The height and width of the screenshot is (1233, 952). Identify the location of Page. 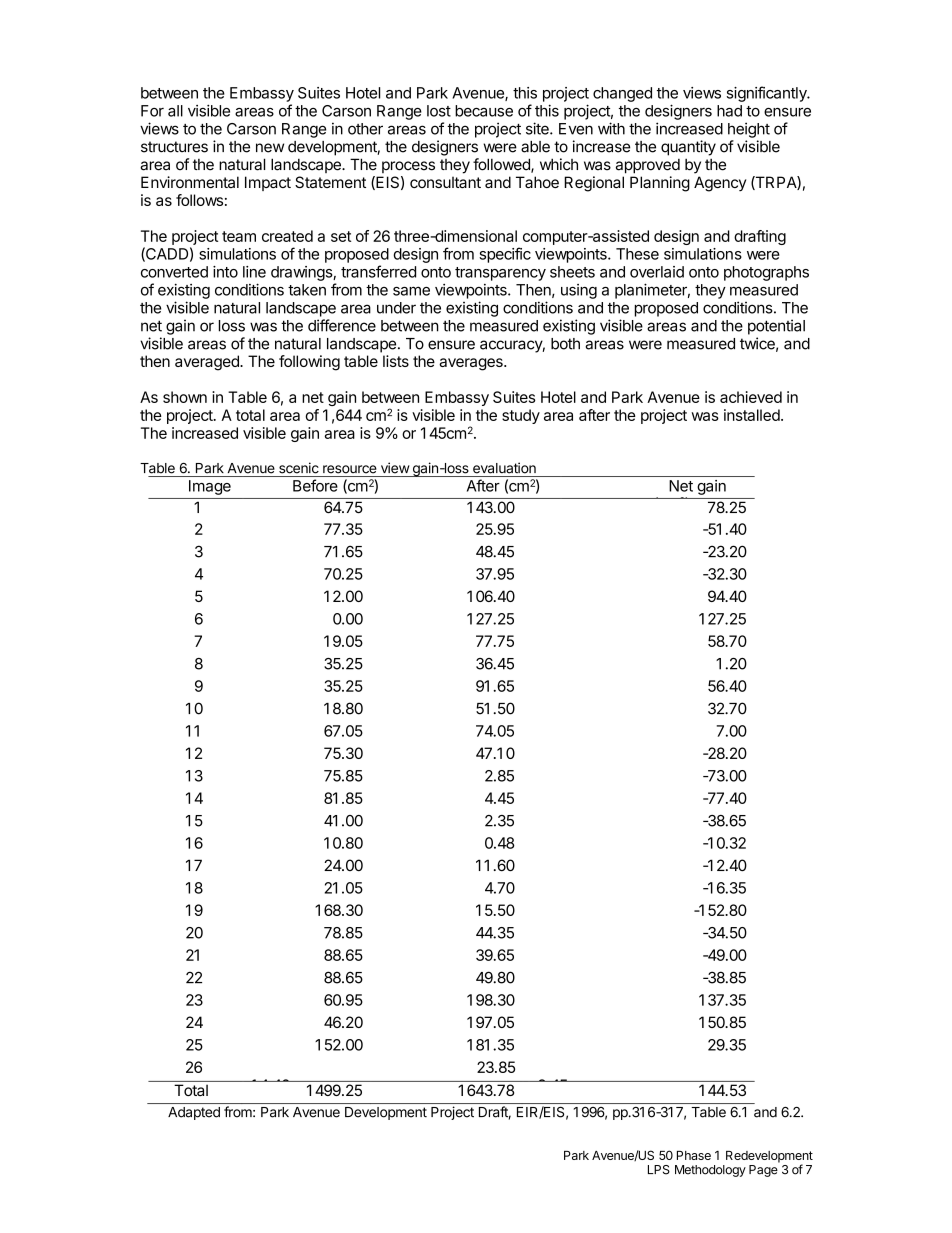
(763, 1171).
